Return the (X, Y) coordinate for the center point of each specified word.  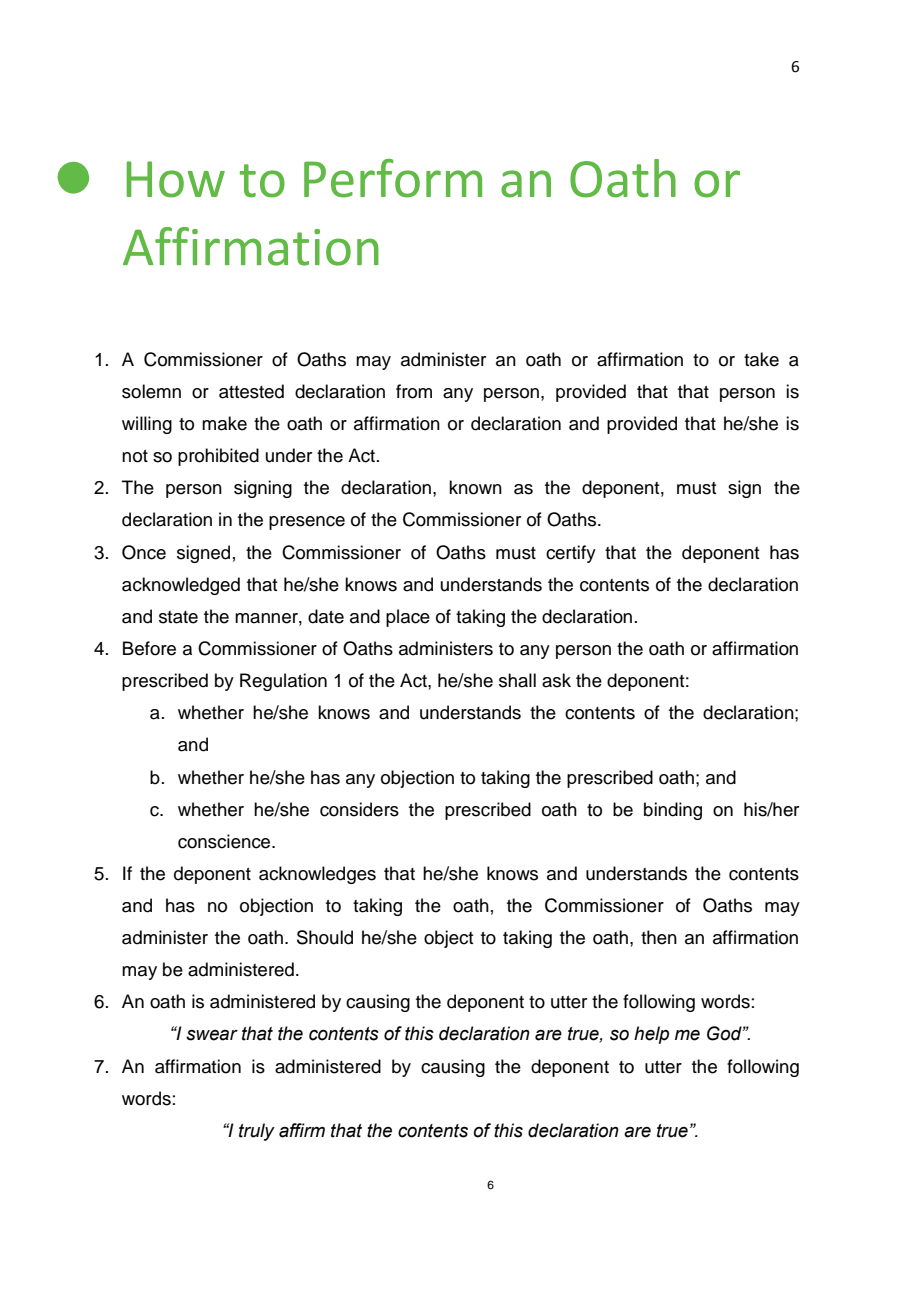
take (761, 359)
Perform (393, 178)
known (475, 487)
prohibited (218, 457)
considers (359, 809)
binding (673, 811)
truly (257, 1132)
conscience (225, 841)
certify (571, 554)
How (176, 179)
